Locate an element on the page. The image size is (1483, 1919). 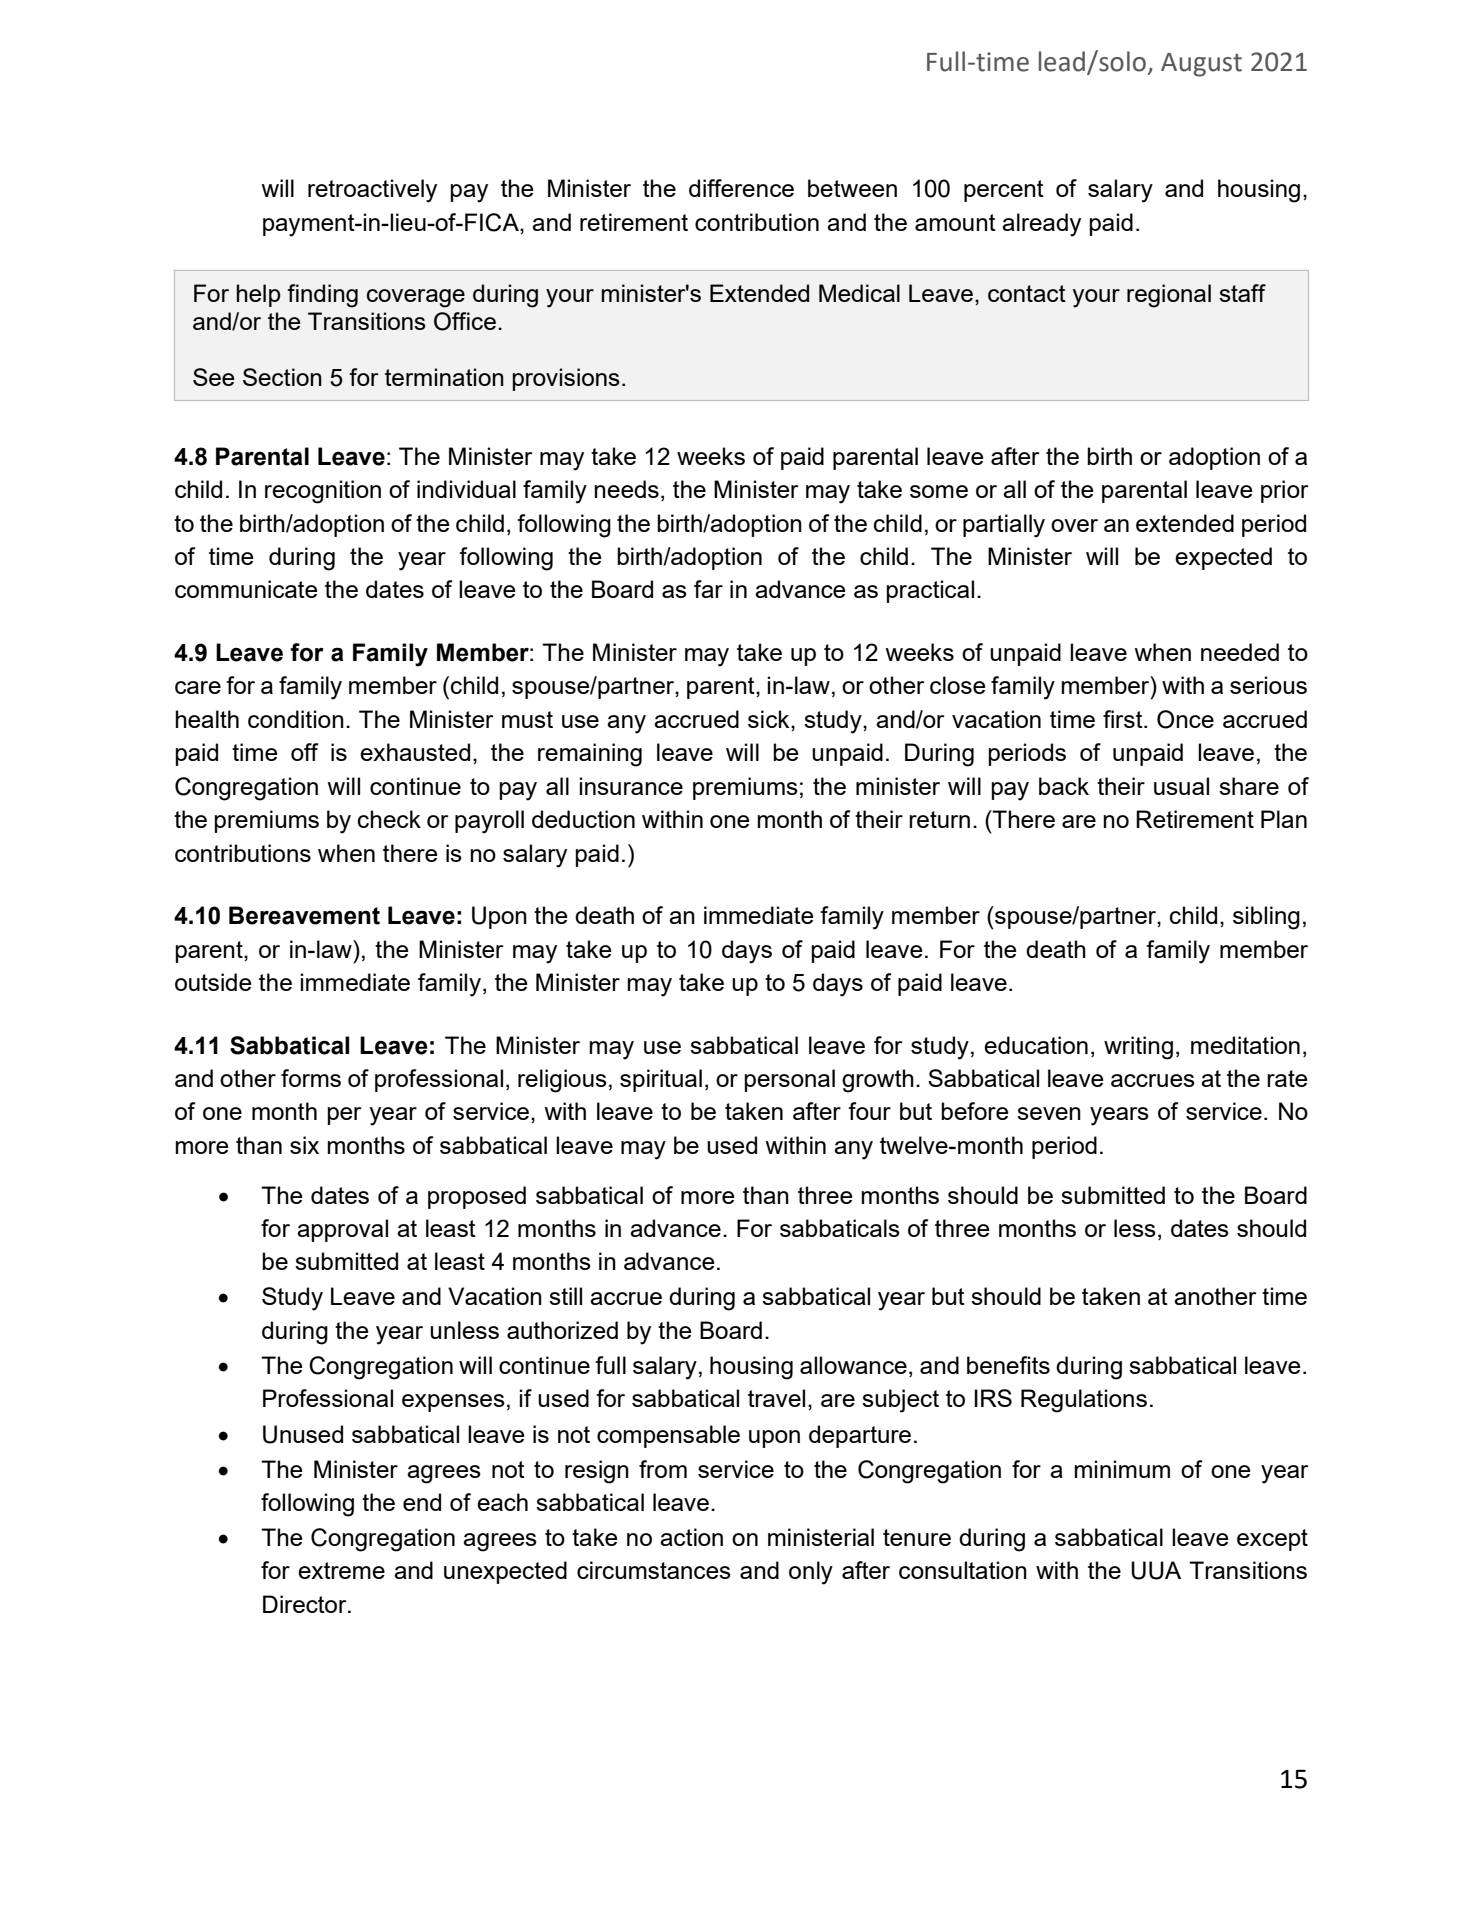
forms is located at coordinates (311, 1078).
